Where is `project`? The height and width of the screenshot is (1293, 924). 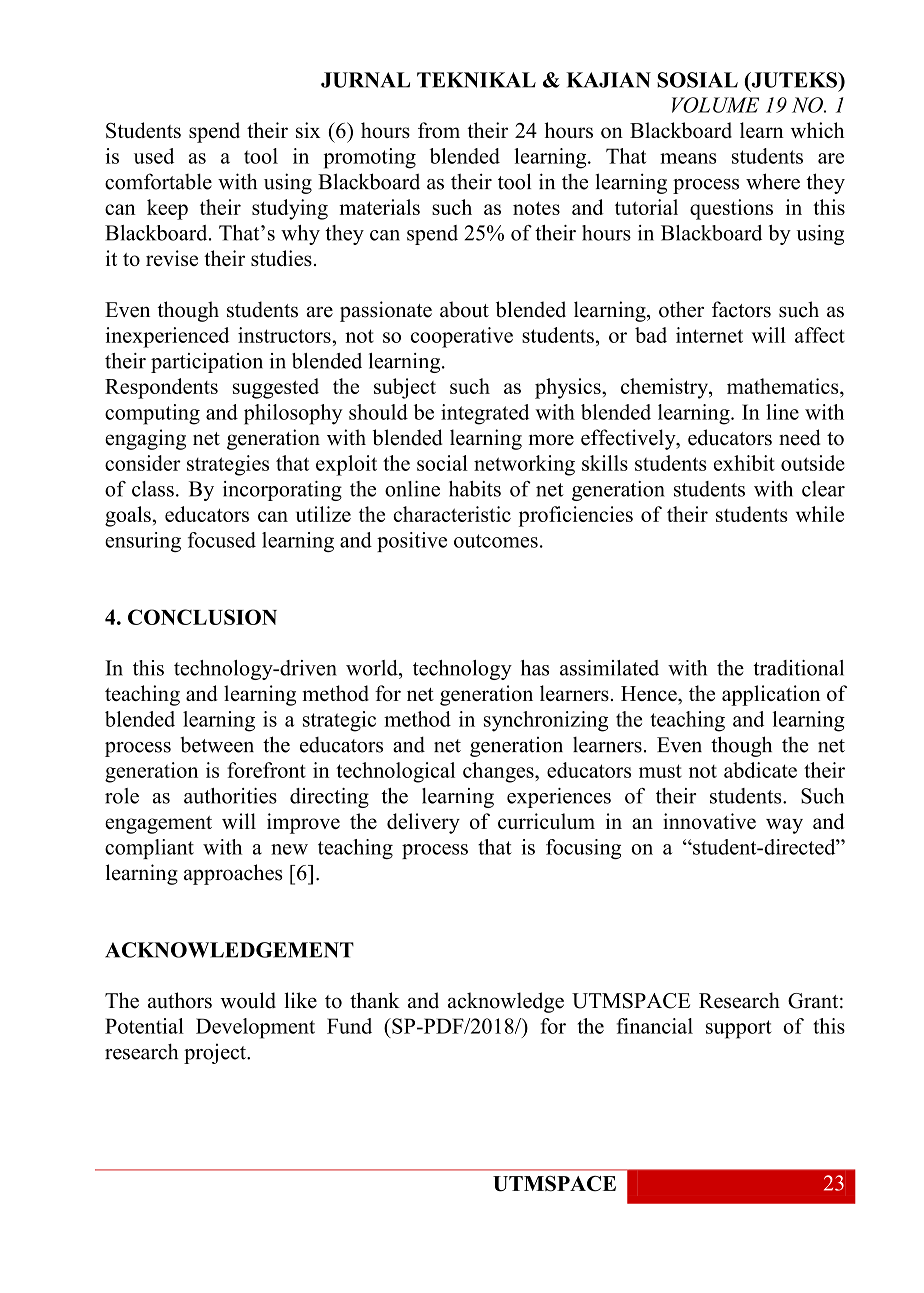 project is located at coordinates (216, 1054).
